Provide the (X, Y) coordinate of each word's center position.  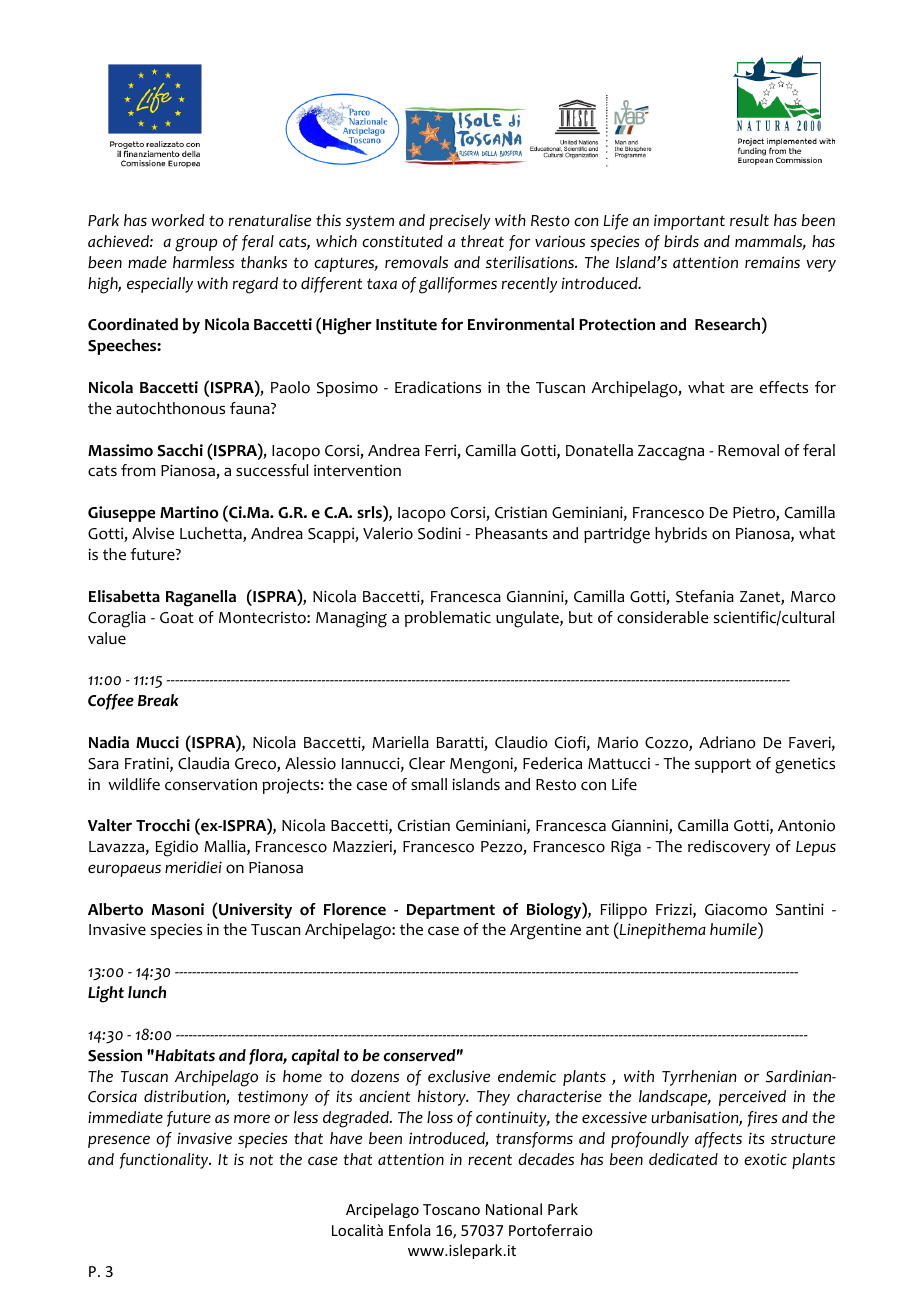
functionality (165, 1161)
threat (482, 241)
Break (158, 700)
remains (772, 262)
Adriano (727, 742)
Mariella (400, 742)
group (196, 245)
